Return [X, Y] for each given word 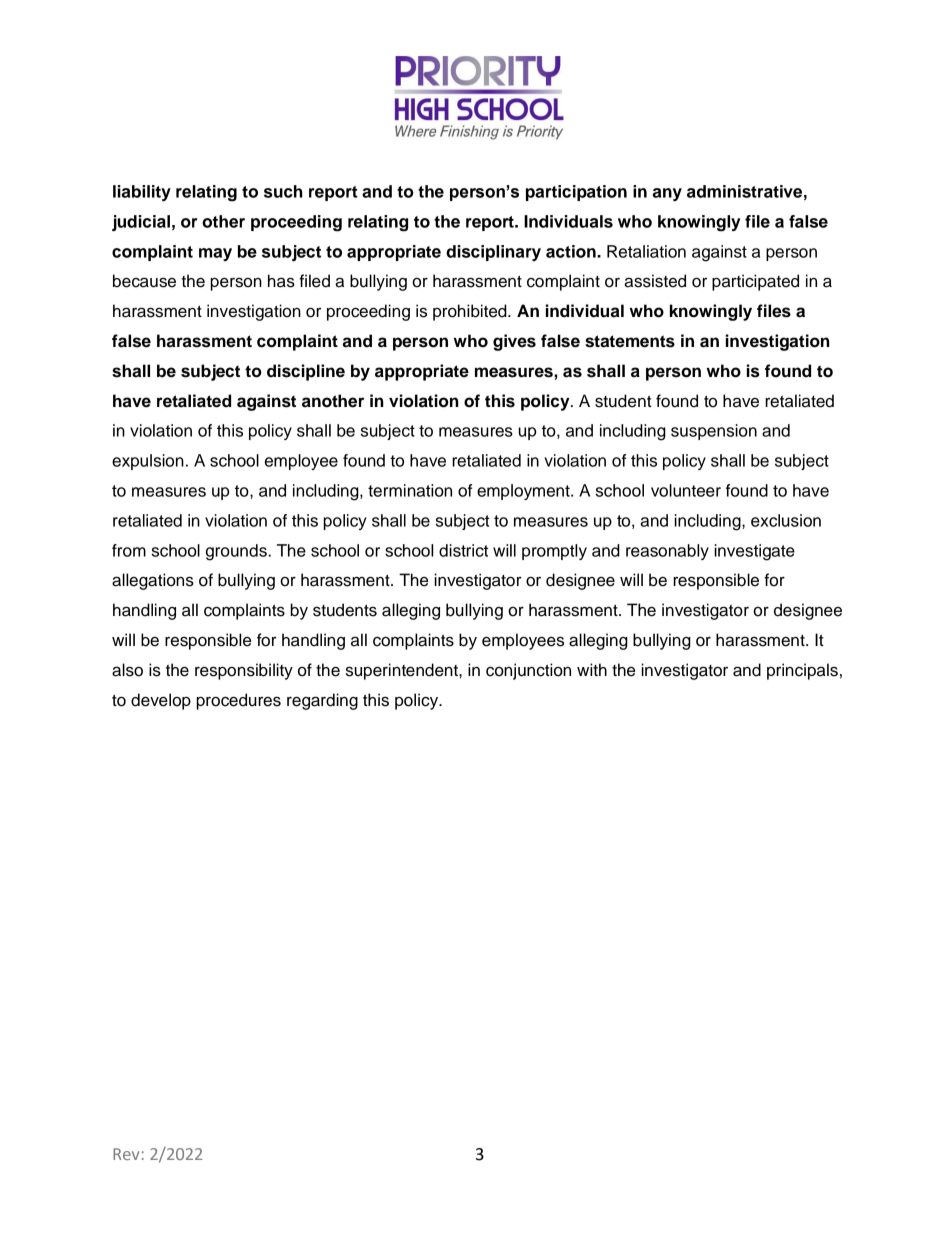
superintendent [403, 671]
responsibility [244, 671]
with [592, 669]
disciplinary [493, 253]
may [215, 254]
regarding [322, 701]
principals [802, 671]
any [667, 194]
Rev [126, 1154]
